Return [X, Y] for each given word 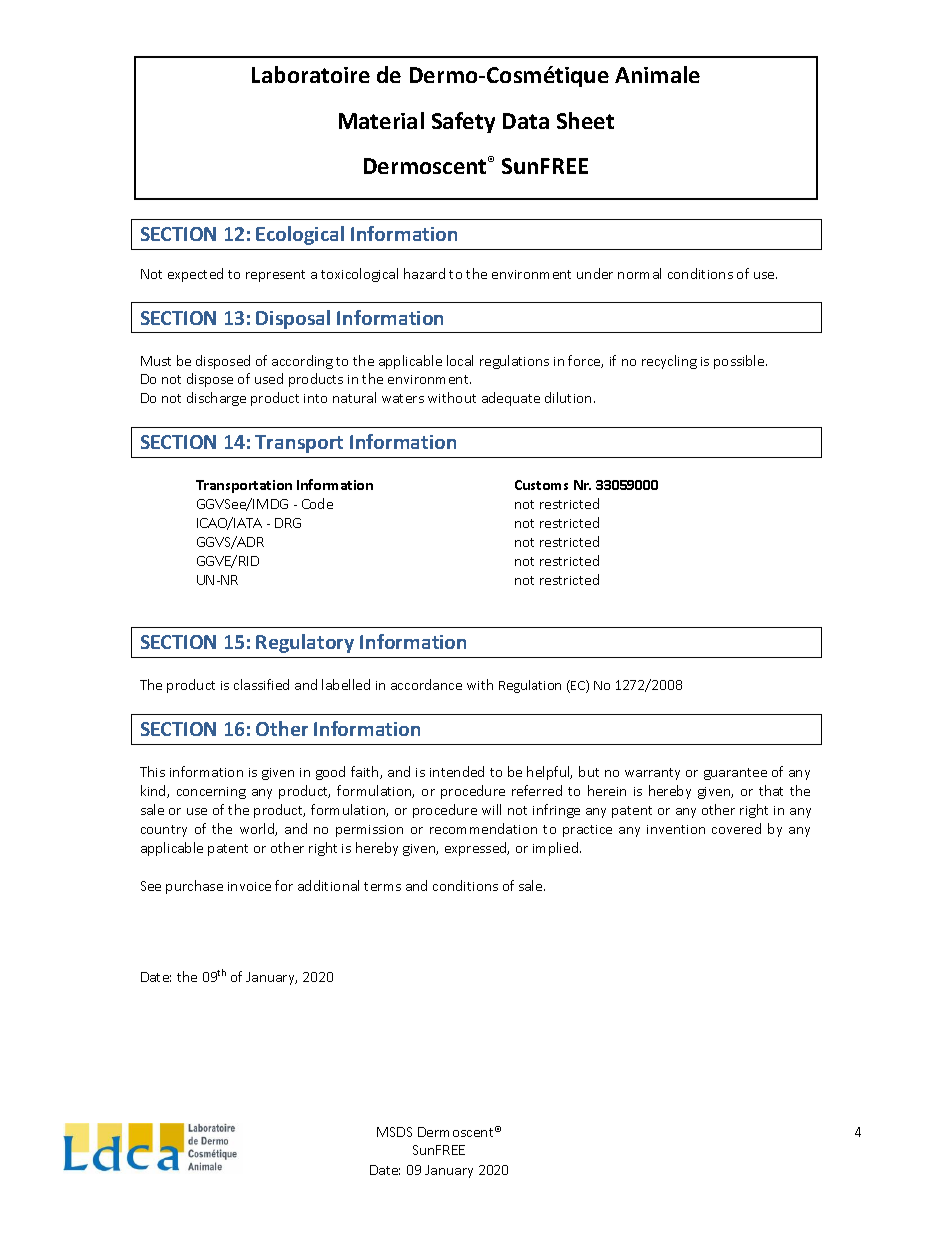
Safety [463, 122]
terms [382, 886]
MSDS [394, 1132]
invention [676, 829]
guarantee [735, 774]
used [269, 378]
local [460, 360]
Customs [541, 485]
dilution [568, 397]
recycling [669, 362]
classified [261, 684]
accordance [426, 684]
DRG [288, 523]
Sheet [585, 120]
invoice [249, 886]
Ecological [300, 235]
